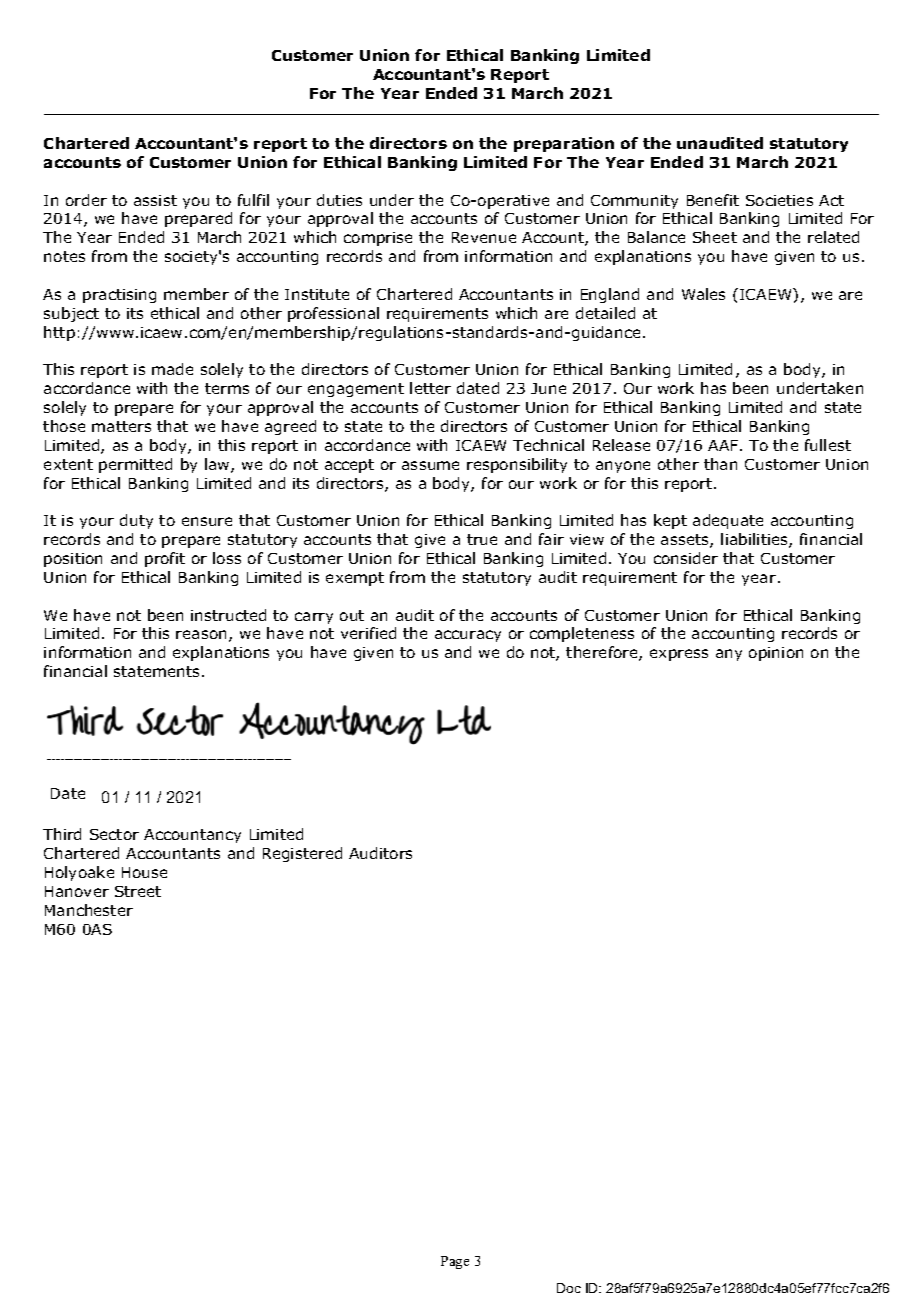 This document has height=1308, width=924. I want to click on assist, so click(155, 200).
